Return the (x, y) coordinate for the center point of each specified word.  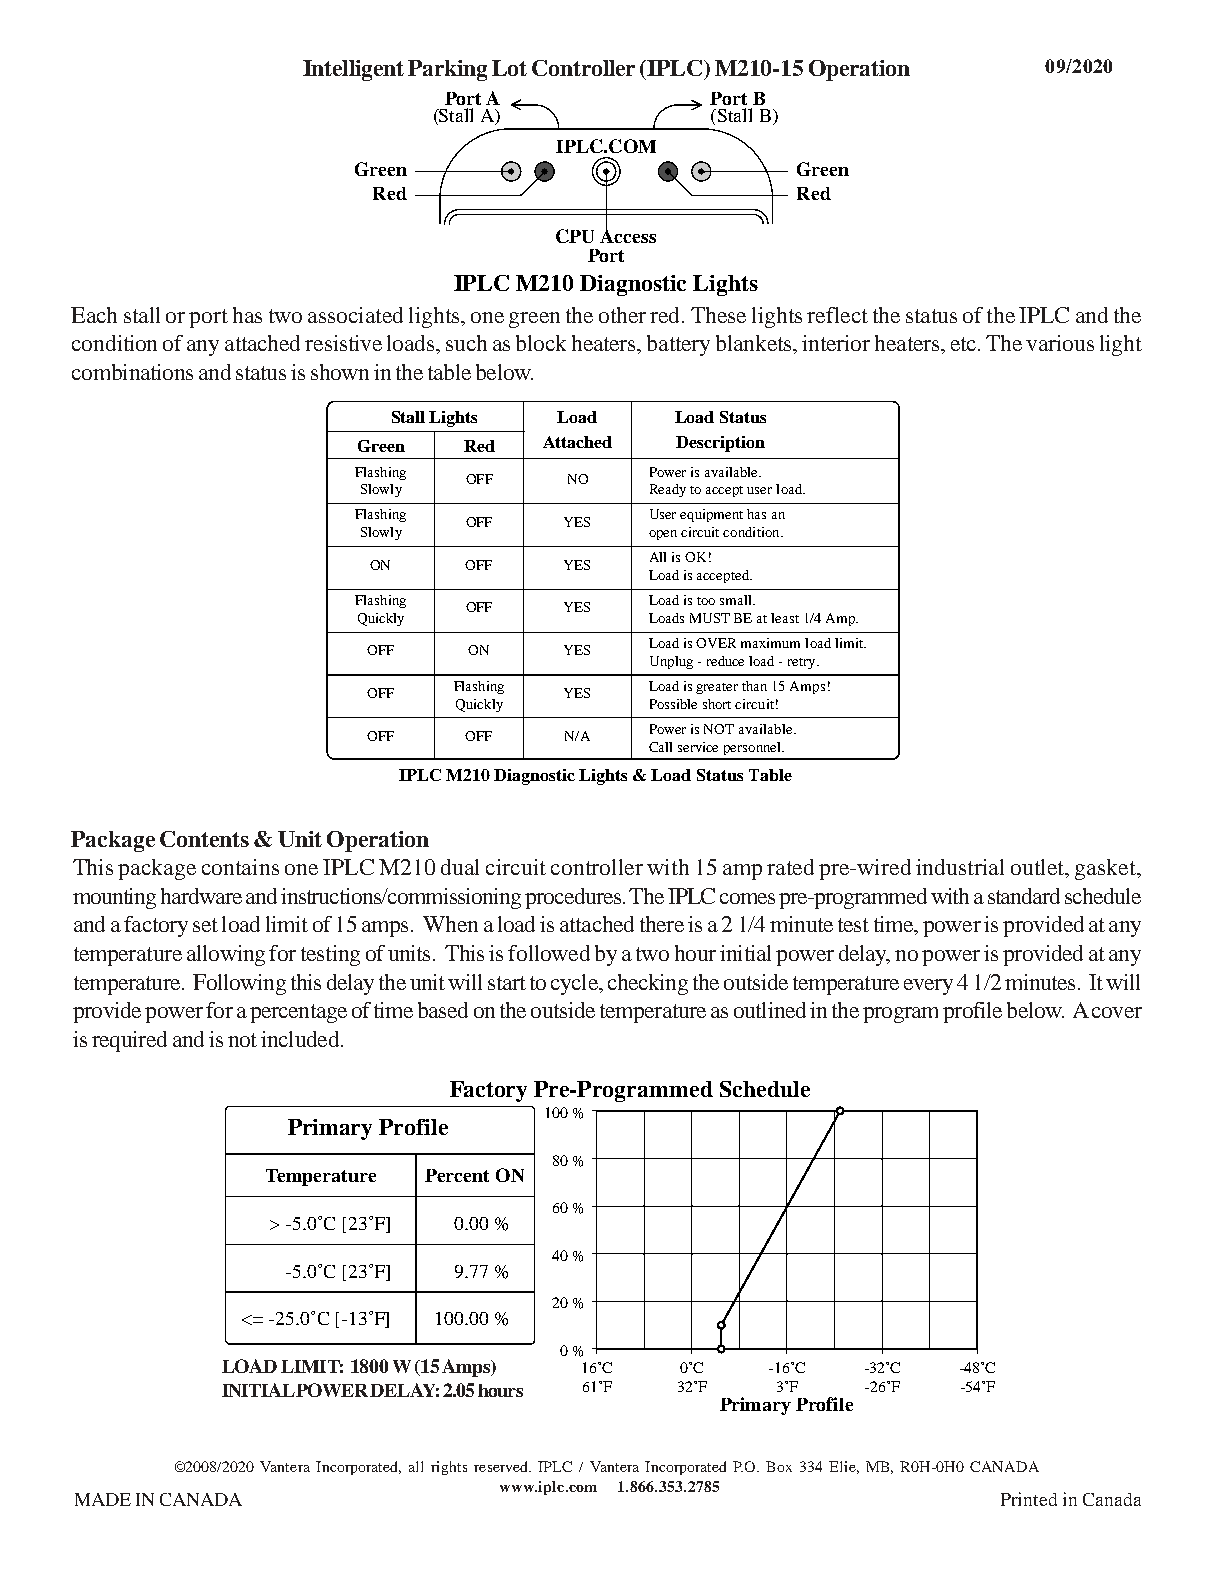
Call (660, 747)
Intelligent (353, 70)
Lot (509, 68)
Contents (204, 839)
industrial (960, 867)
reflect (837, 315)
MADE (103, 1499)
